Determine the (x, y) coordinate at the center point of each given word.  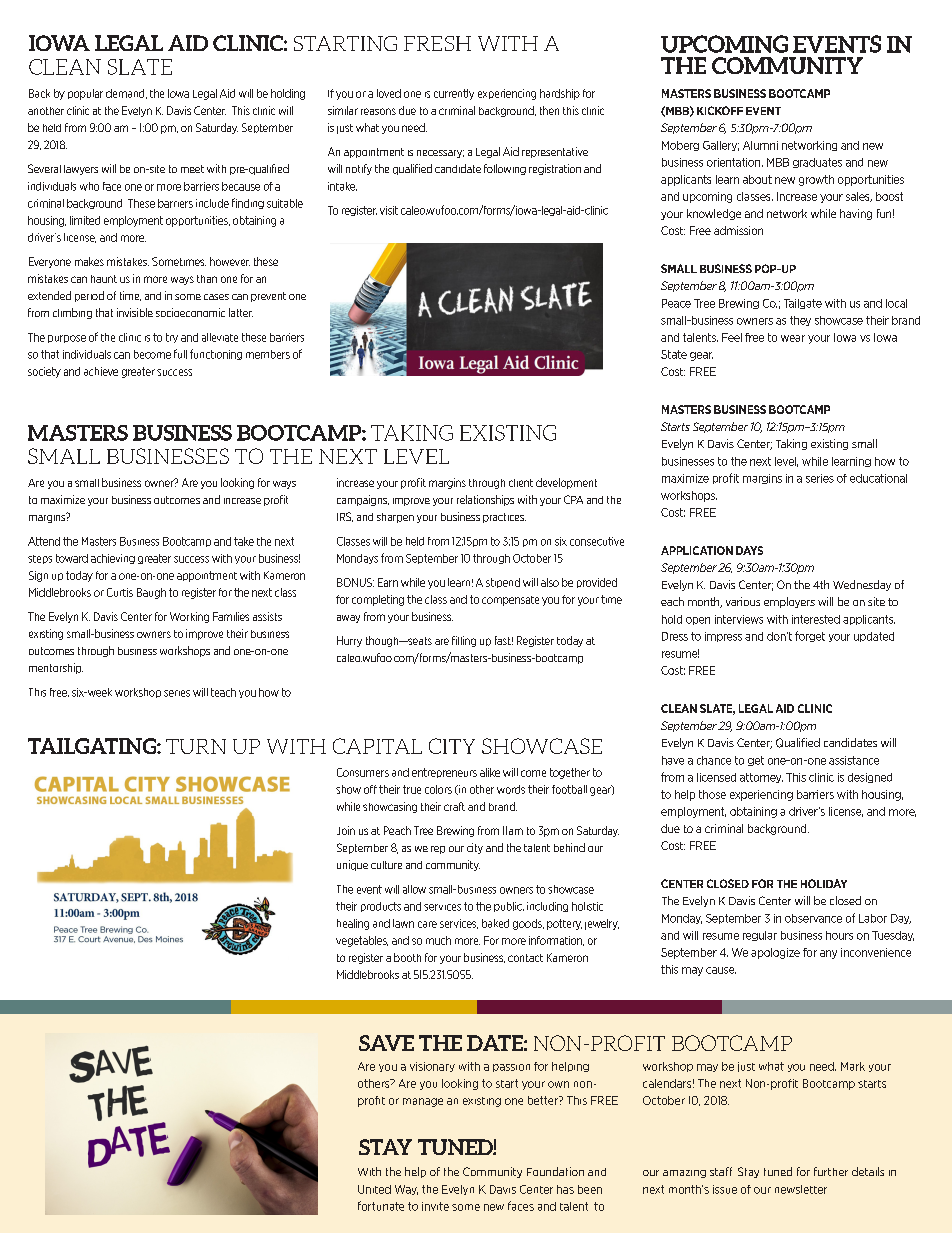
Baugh (151, 593)
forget (810, 636)
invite (435, 1206)
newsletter (801, 1189)
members (268, 354)
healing (353, 924)
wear (793, 338)
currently (454, 94)
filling (464, 641)
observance (813, 918)
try (172, 338)
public (509, 907)
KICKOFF (720, 110)
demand (126, 94)
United (374, 1189)
